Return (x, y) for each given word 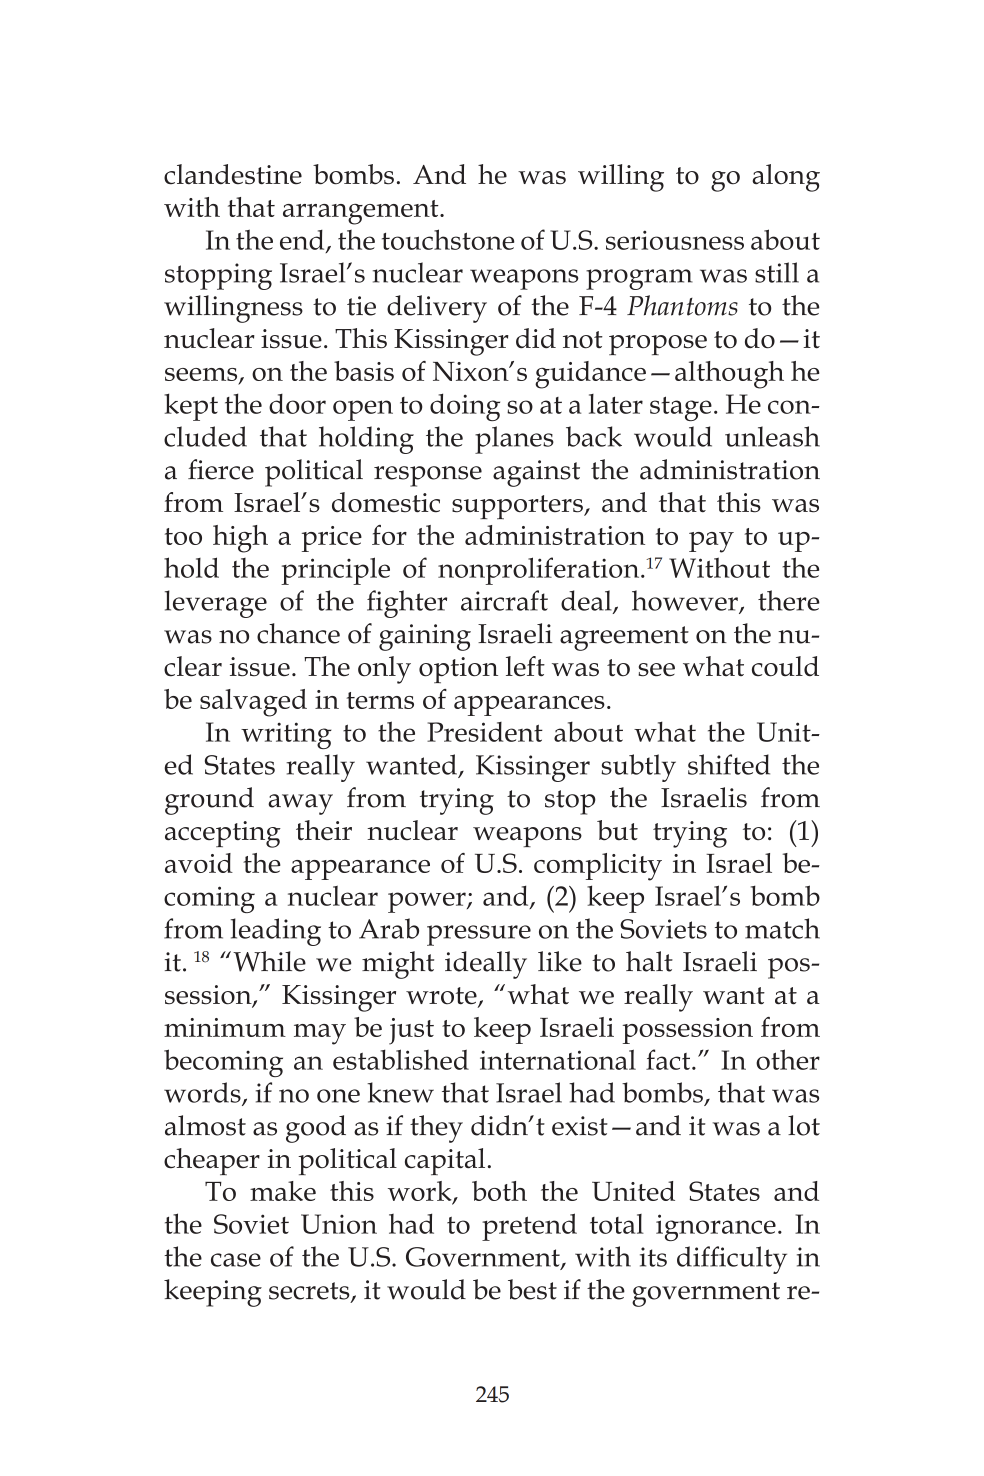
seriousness (675, 240)
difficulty (732, 1260)
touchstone (448, 239)
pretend (529, 1227)
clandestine (233, 174)
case (236, 1260)
